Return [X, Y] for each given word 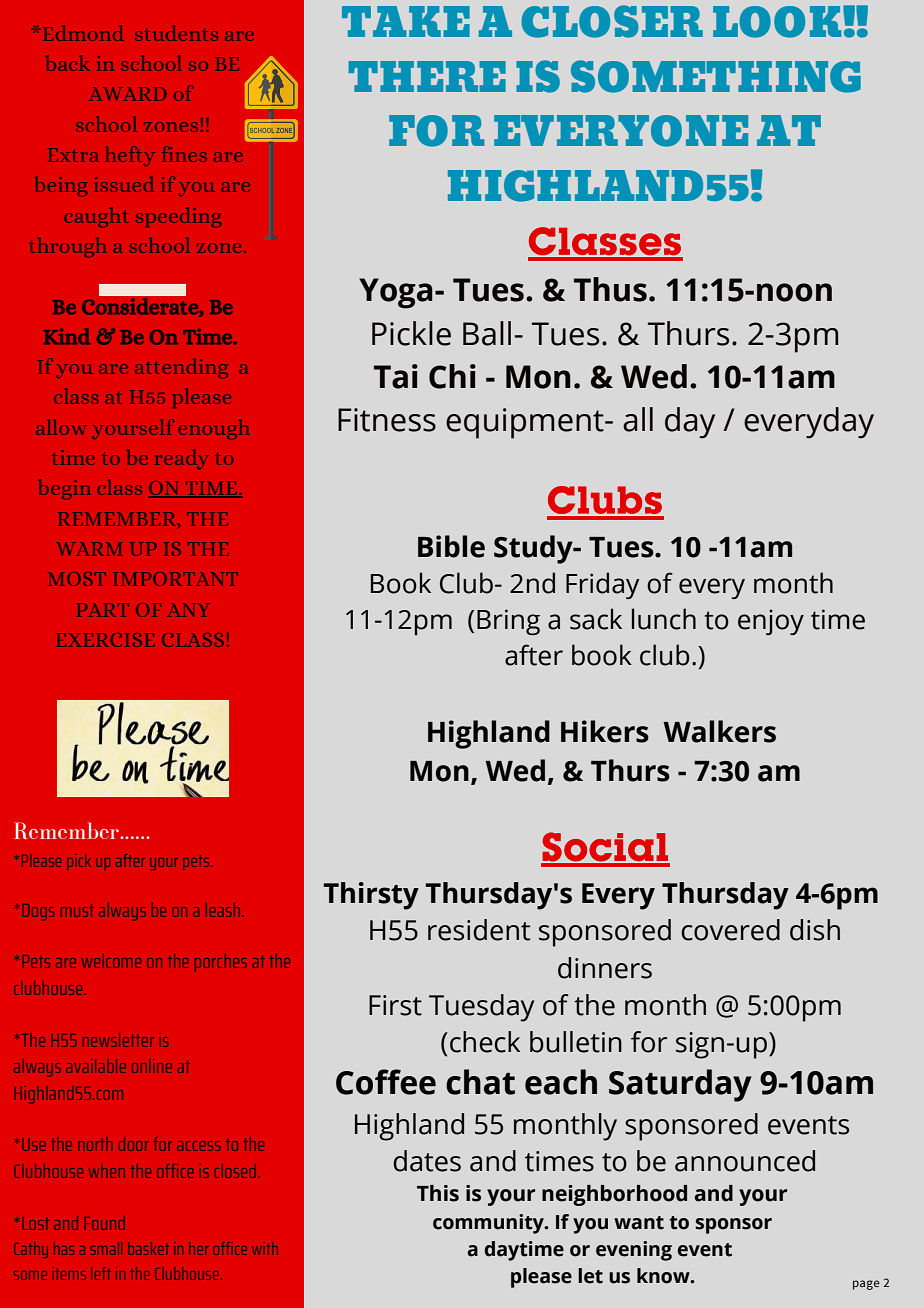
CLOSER [612, 21]
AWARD [128, 94]
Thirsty [371, 896]
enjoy [771, 622]
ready [182, 459]
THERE [427, 76]
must [77, 910]
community [489, 1224]
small [106, 1248]
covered [730, 930]
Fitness [387, 420]
